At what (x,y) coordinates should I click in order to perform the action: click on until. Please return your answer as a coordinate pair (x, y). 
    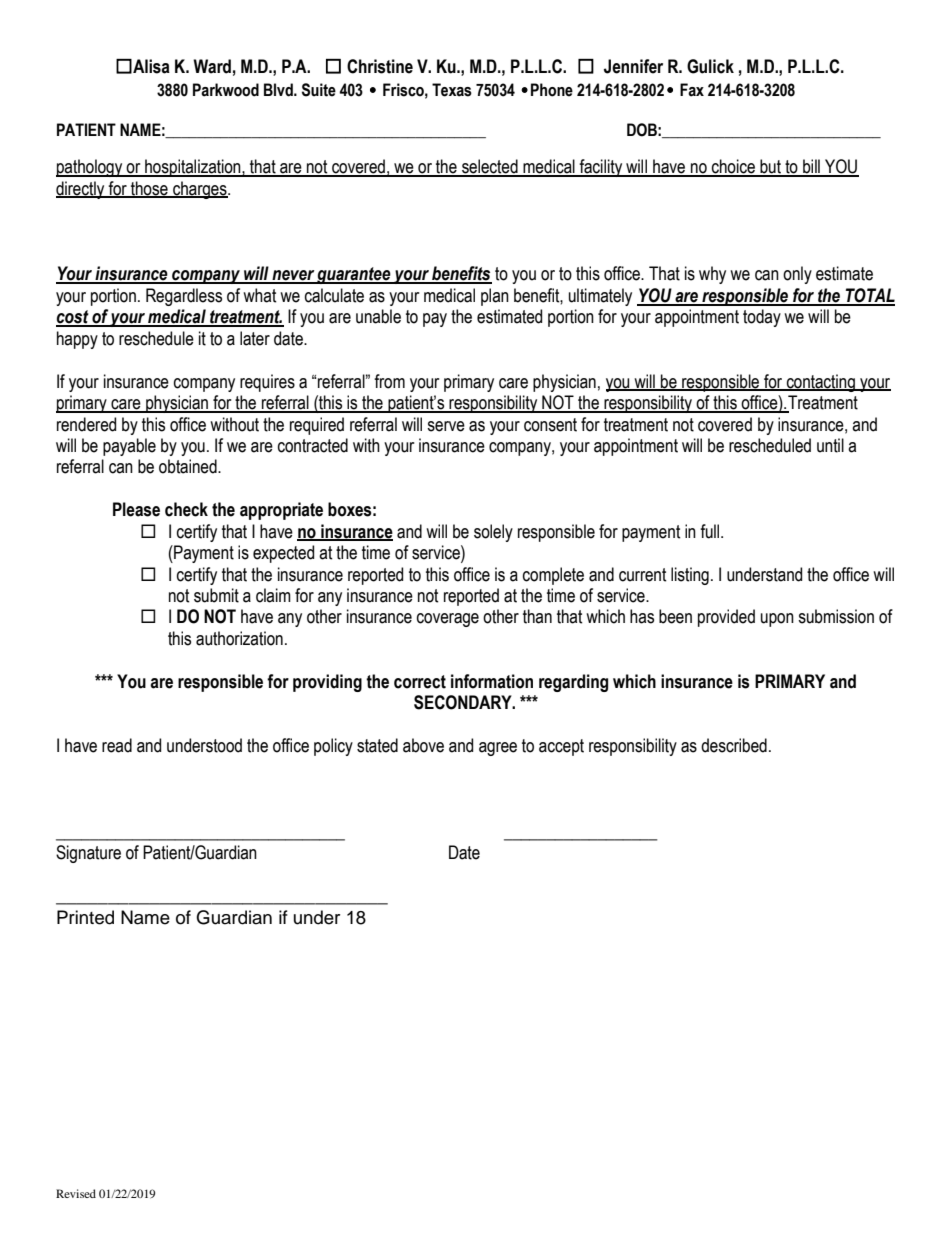
    Looking at the image, I should click on (830, 445).
